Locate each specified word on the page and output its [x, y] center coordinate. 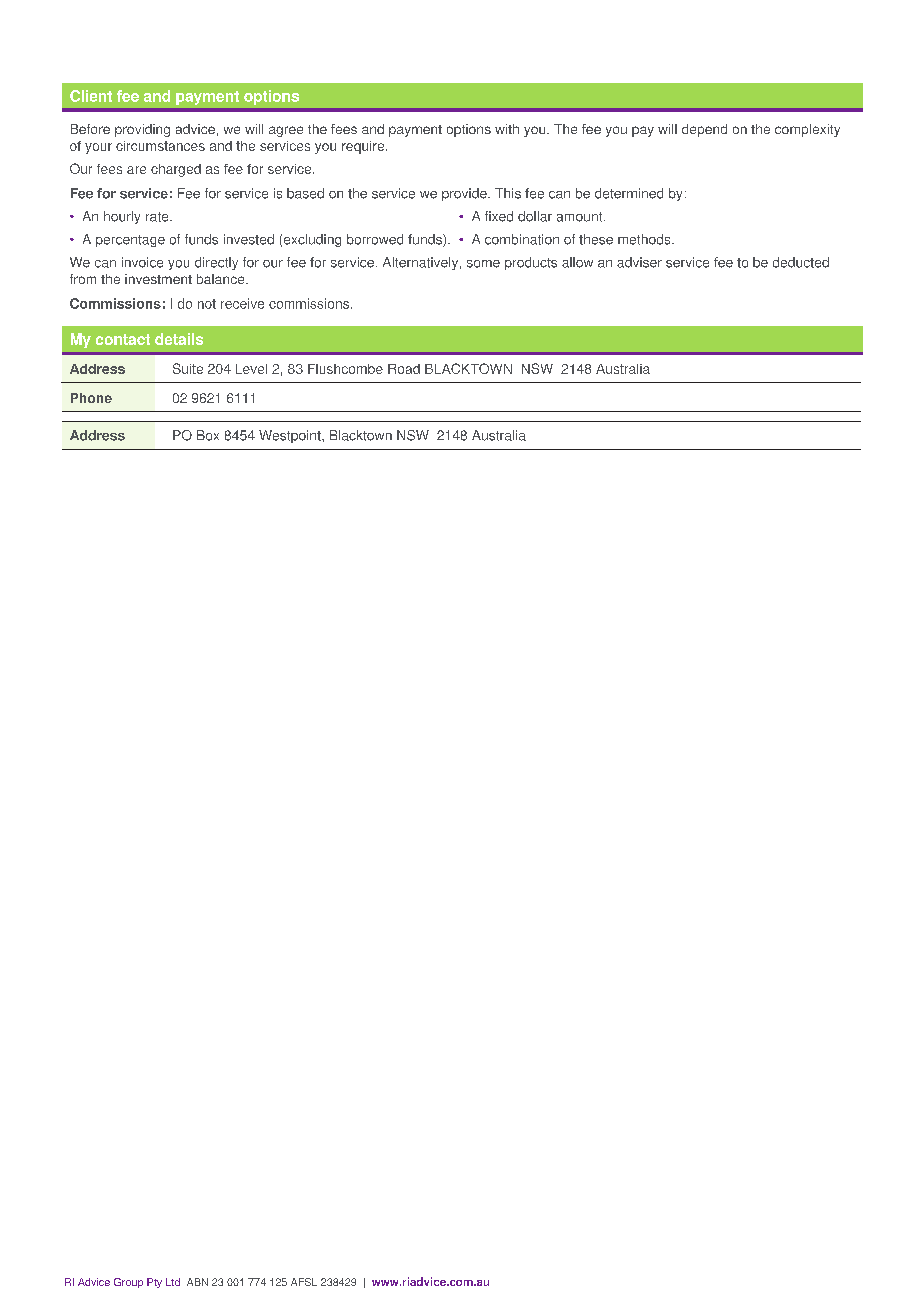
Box [208, 435]
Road [404, 369]
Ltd [173, 1282]
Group [128, 1283]
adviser [639, 262]
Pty [154, 1283]
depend [704, 130]
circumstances [160, 146]
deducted [801, 262]
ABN [197, 1282]
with [507, 129]
